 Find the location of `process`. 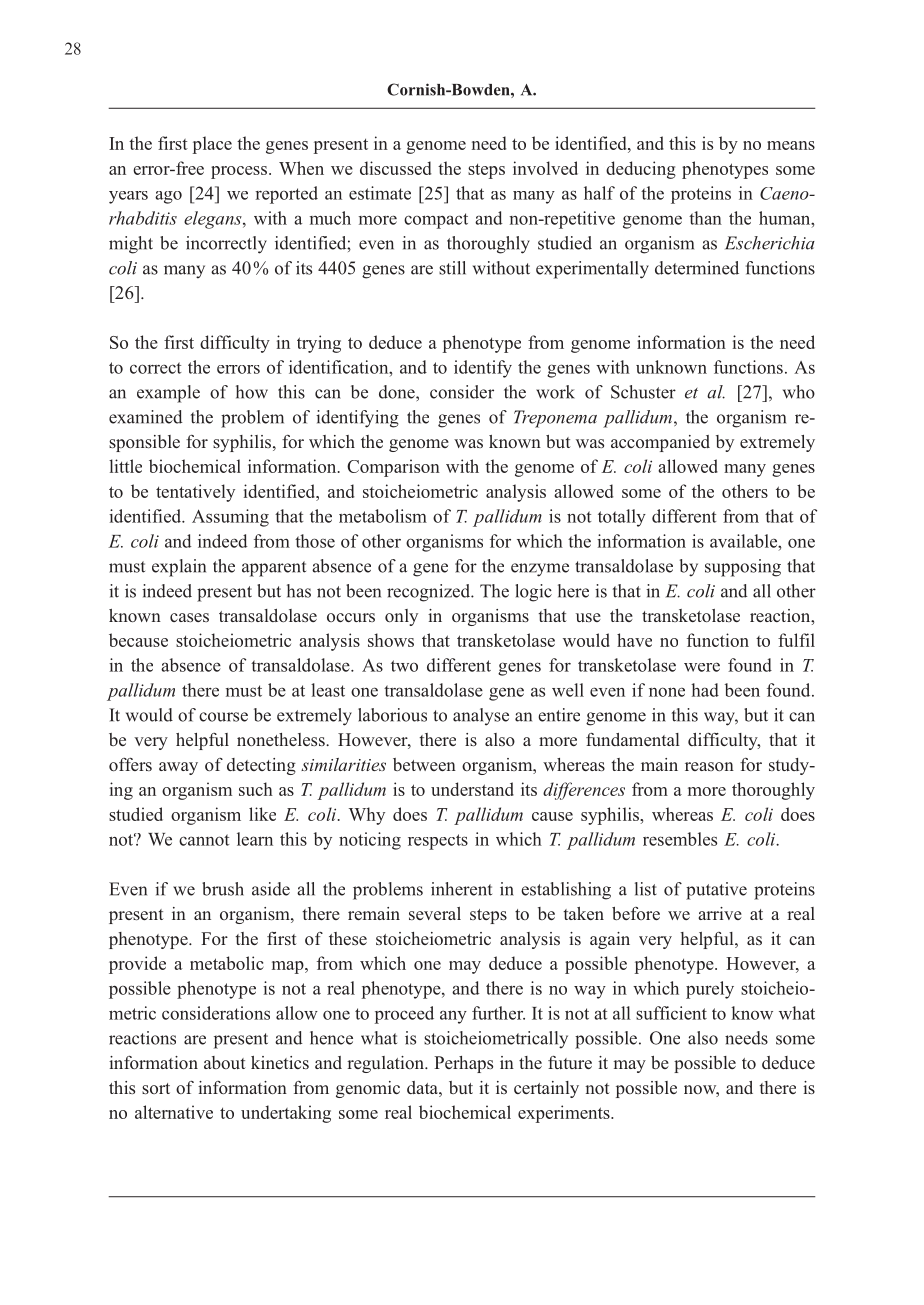

process is located at coordinates (240, 172).
